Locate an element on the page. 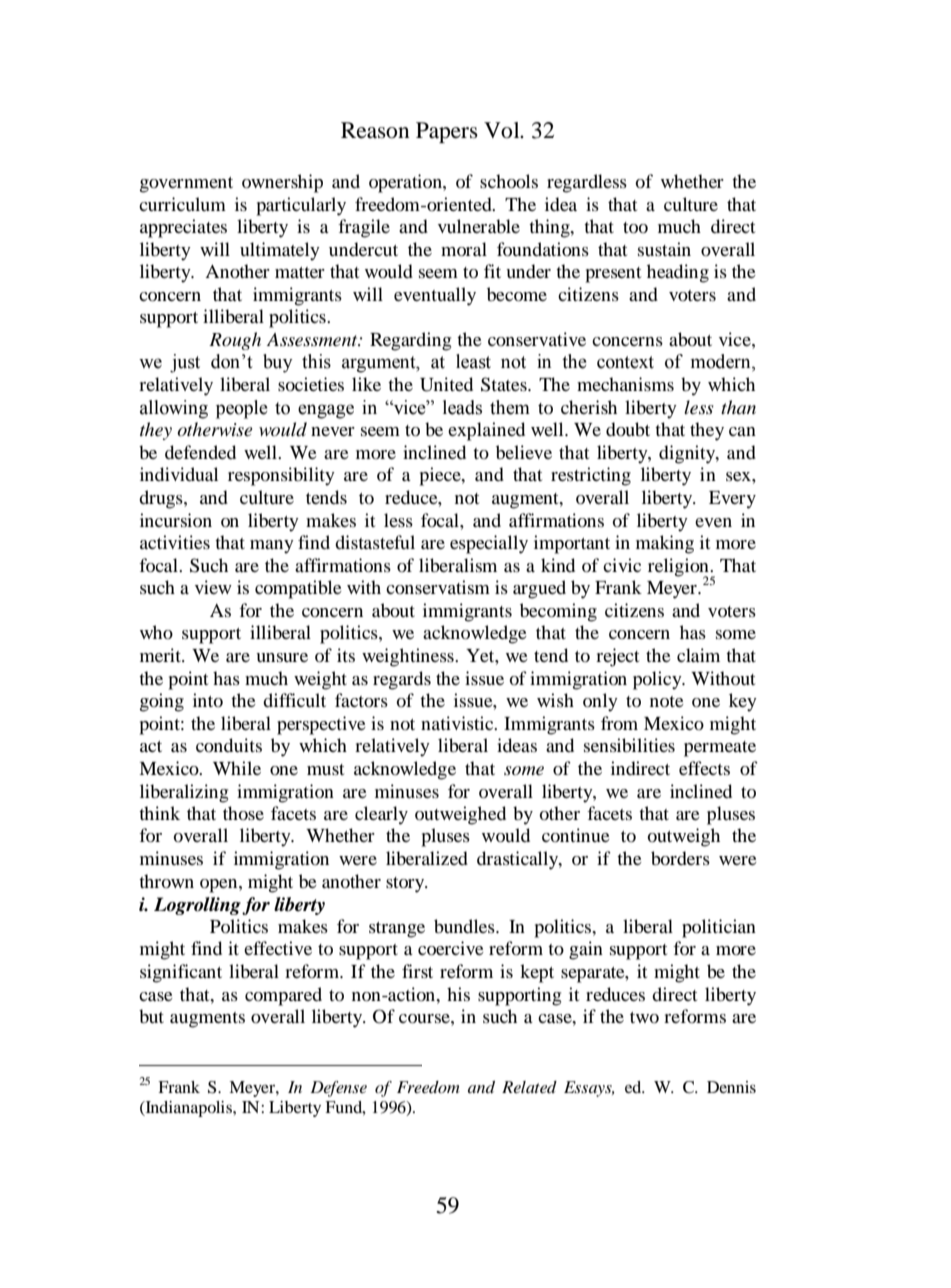 The width and height of the image is (951, 1288). but is located at coordinates (151, 1016).
